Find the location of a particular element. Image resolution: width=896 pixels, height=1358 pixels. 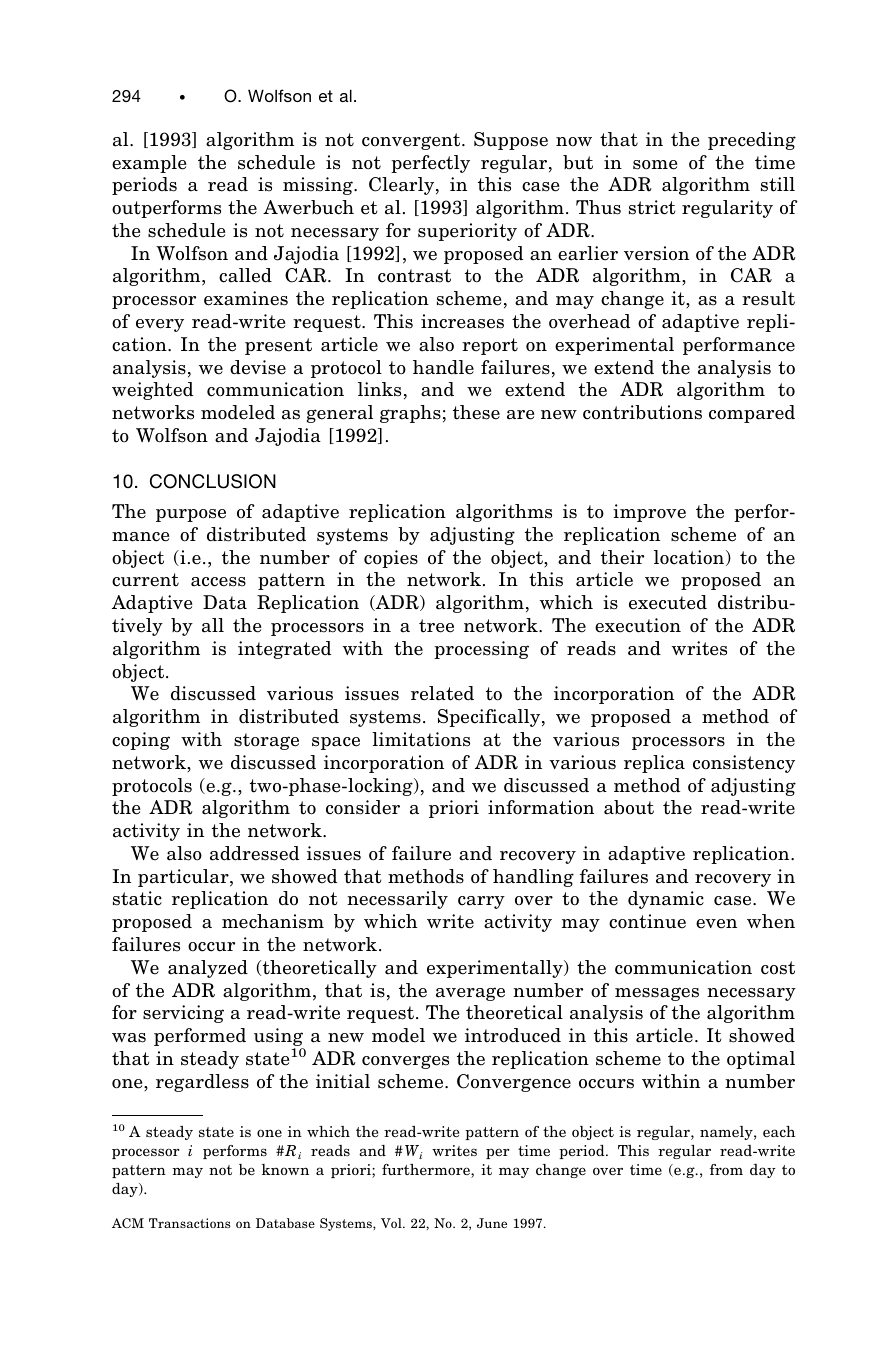

furthermore is located at coordinates (427, 1171).
